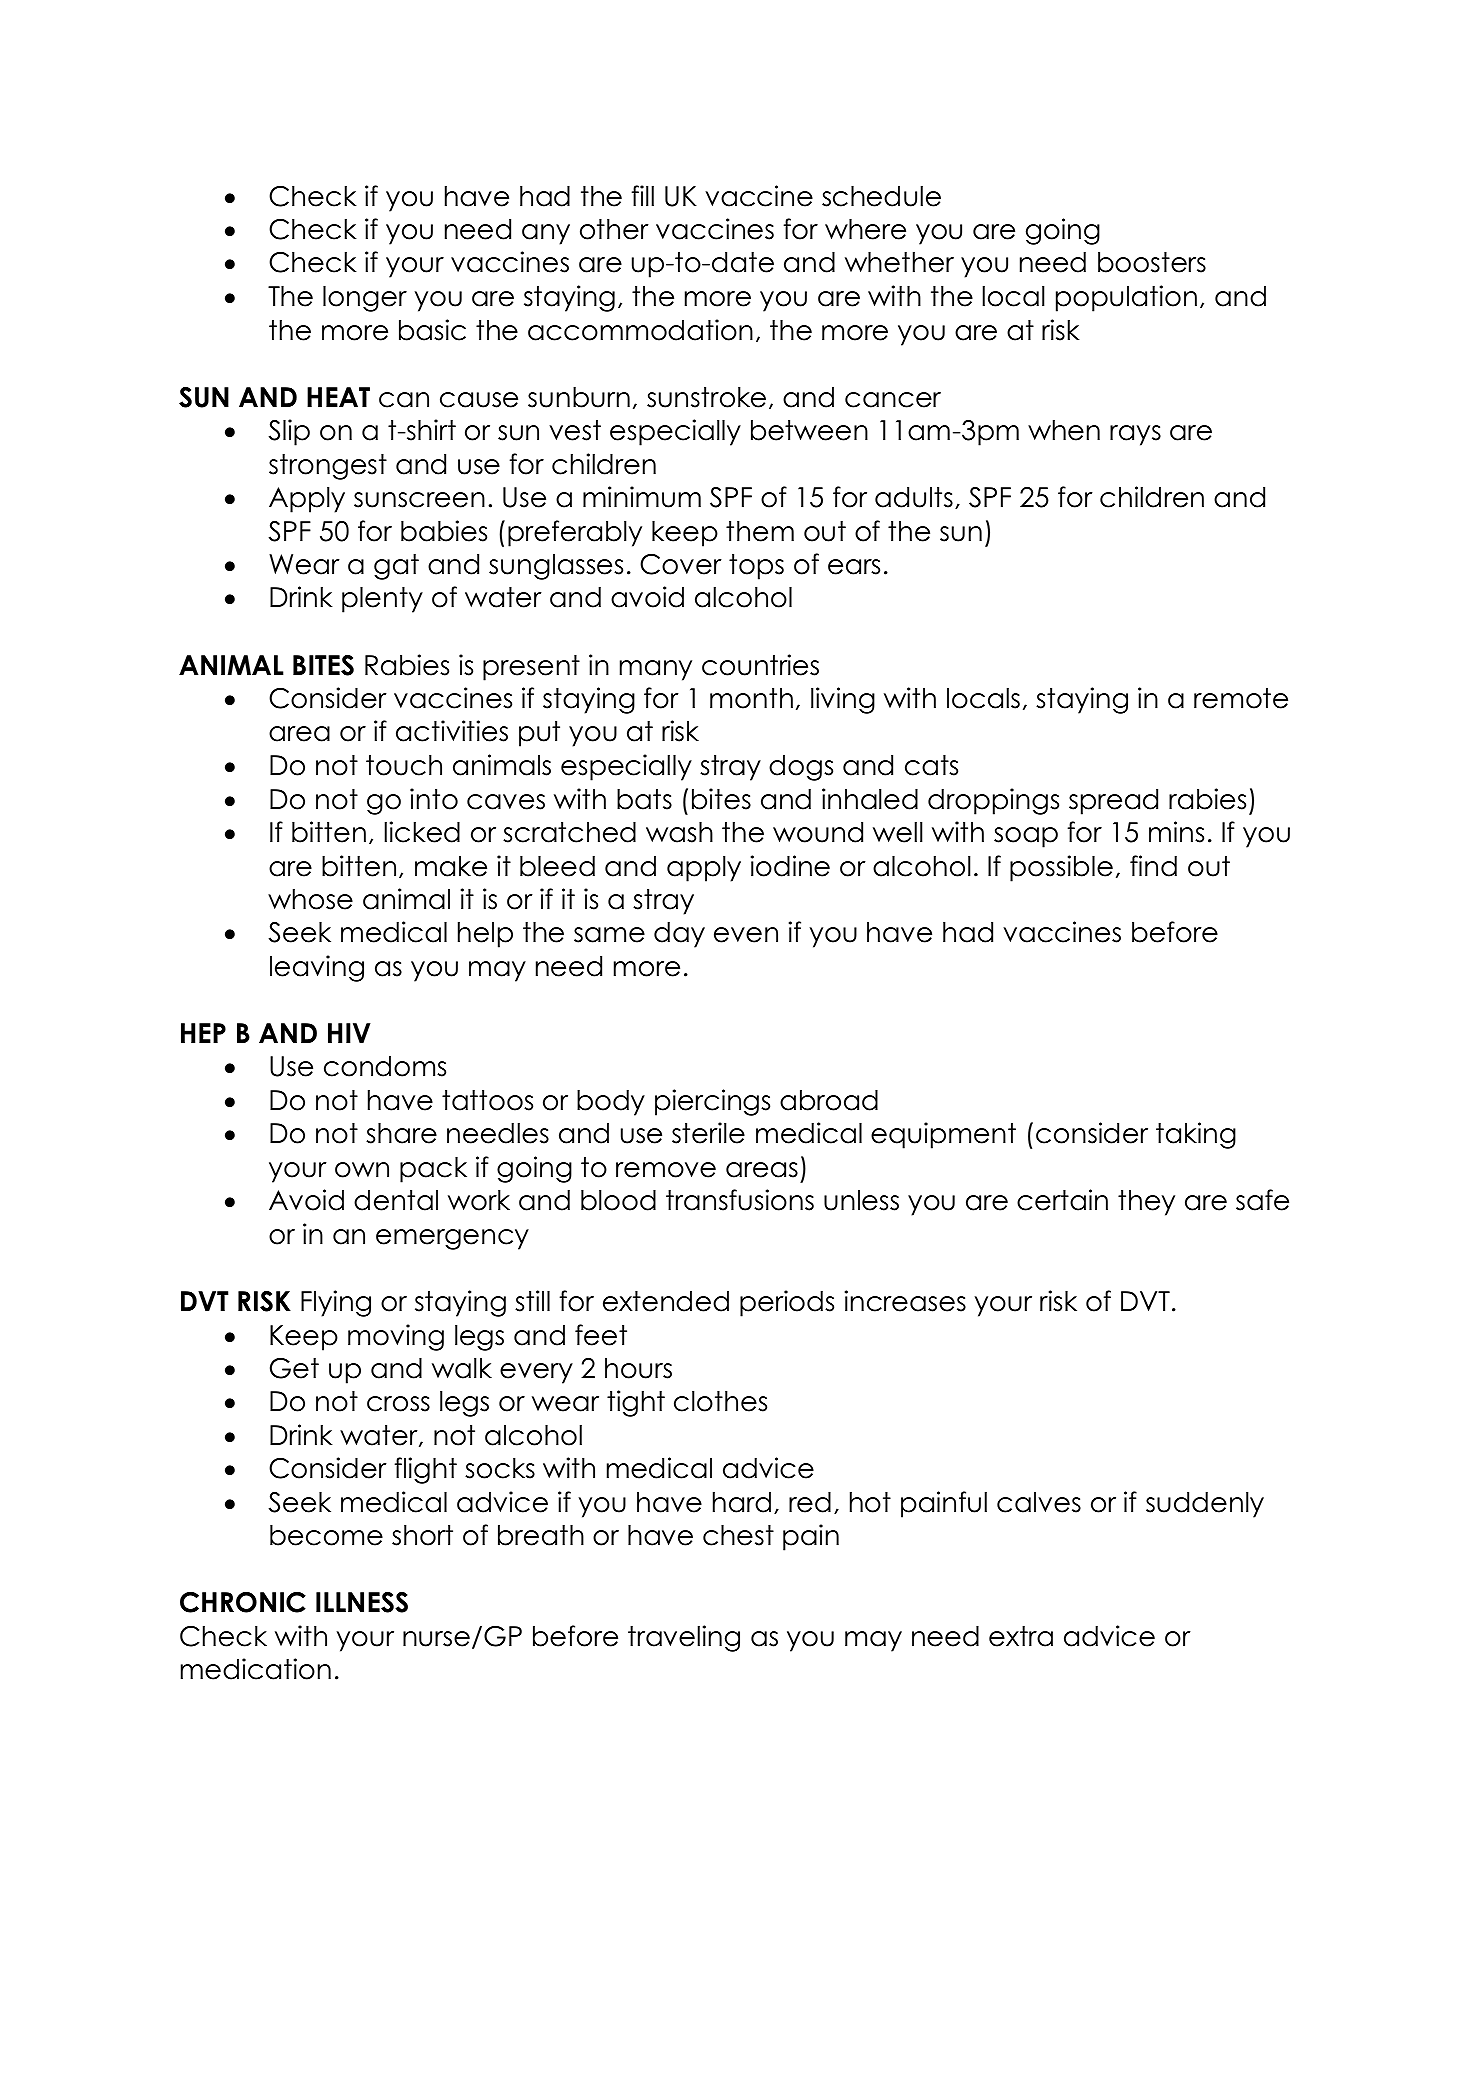 This image has height=2090, width=1478. I want to click on boosters, so click(1152, 262).
